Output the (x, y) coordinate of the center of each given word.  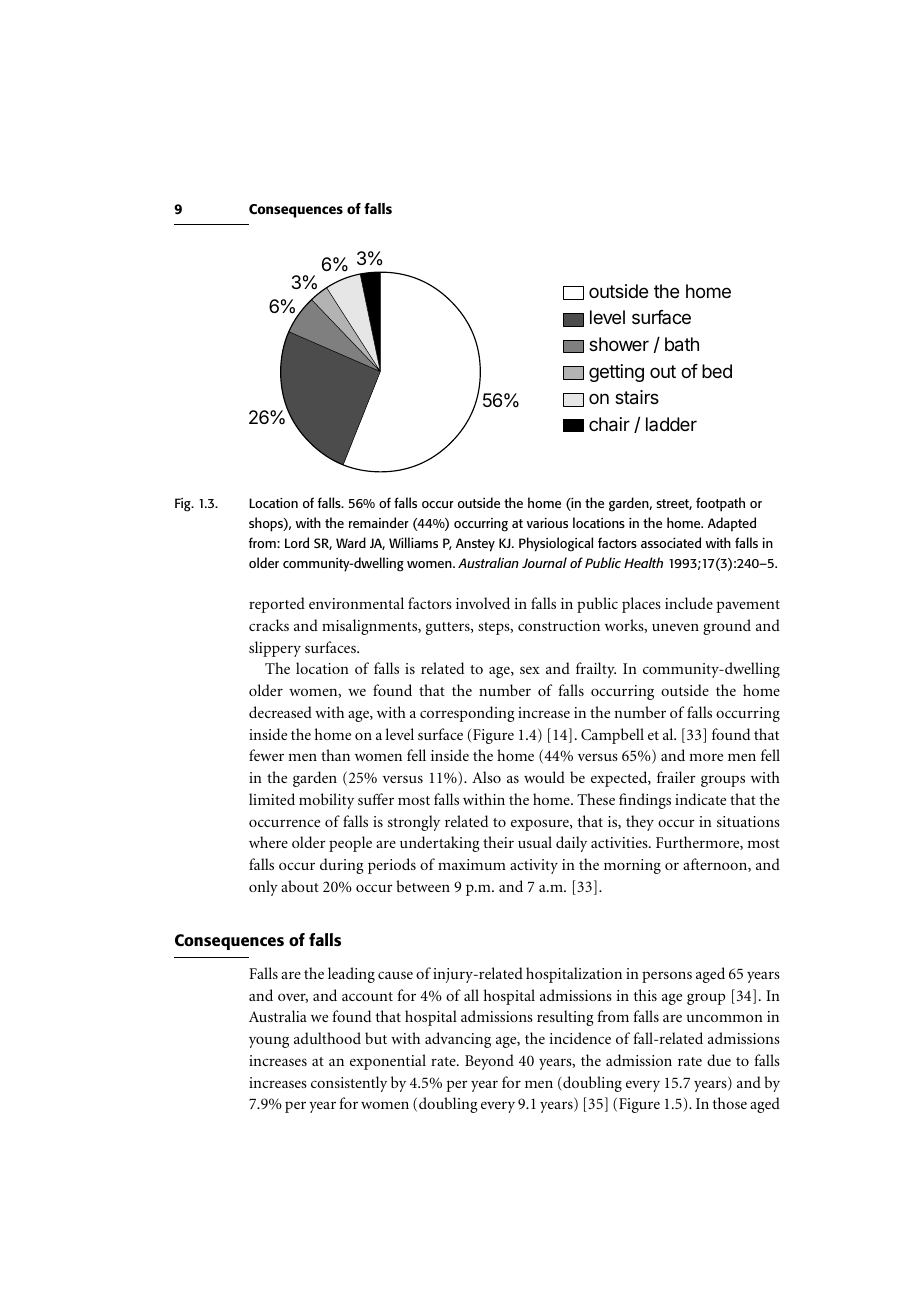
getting (616, 373)
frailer (676, 777)
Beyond (489, 1062)
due (719, 1060)
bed (717, 371)
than (335, 755)
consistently (349, 1084)
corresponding (467, 714)
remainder (379, 522)
